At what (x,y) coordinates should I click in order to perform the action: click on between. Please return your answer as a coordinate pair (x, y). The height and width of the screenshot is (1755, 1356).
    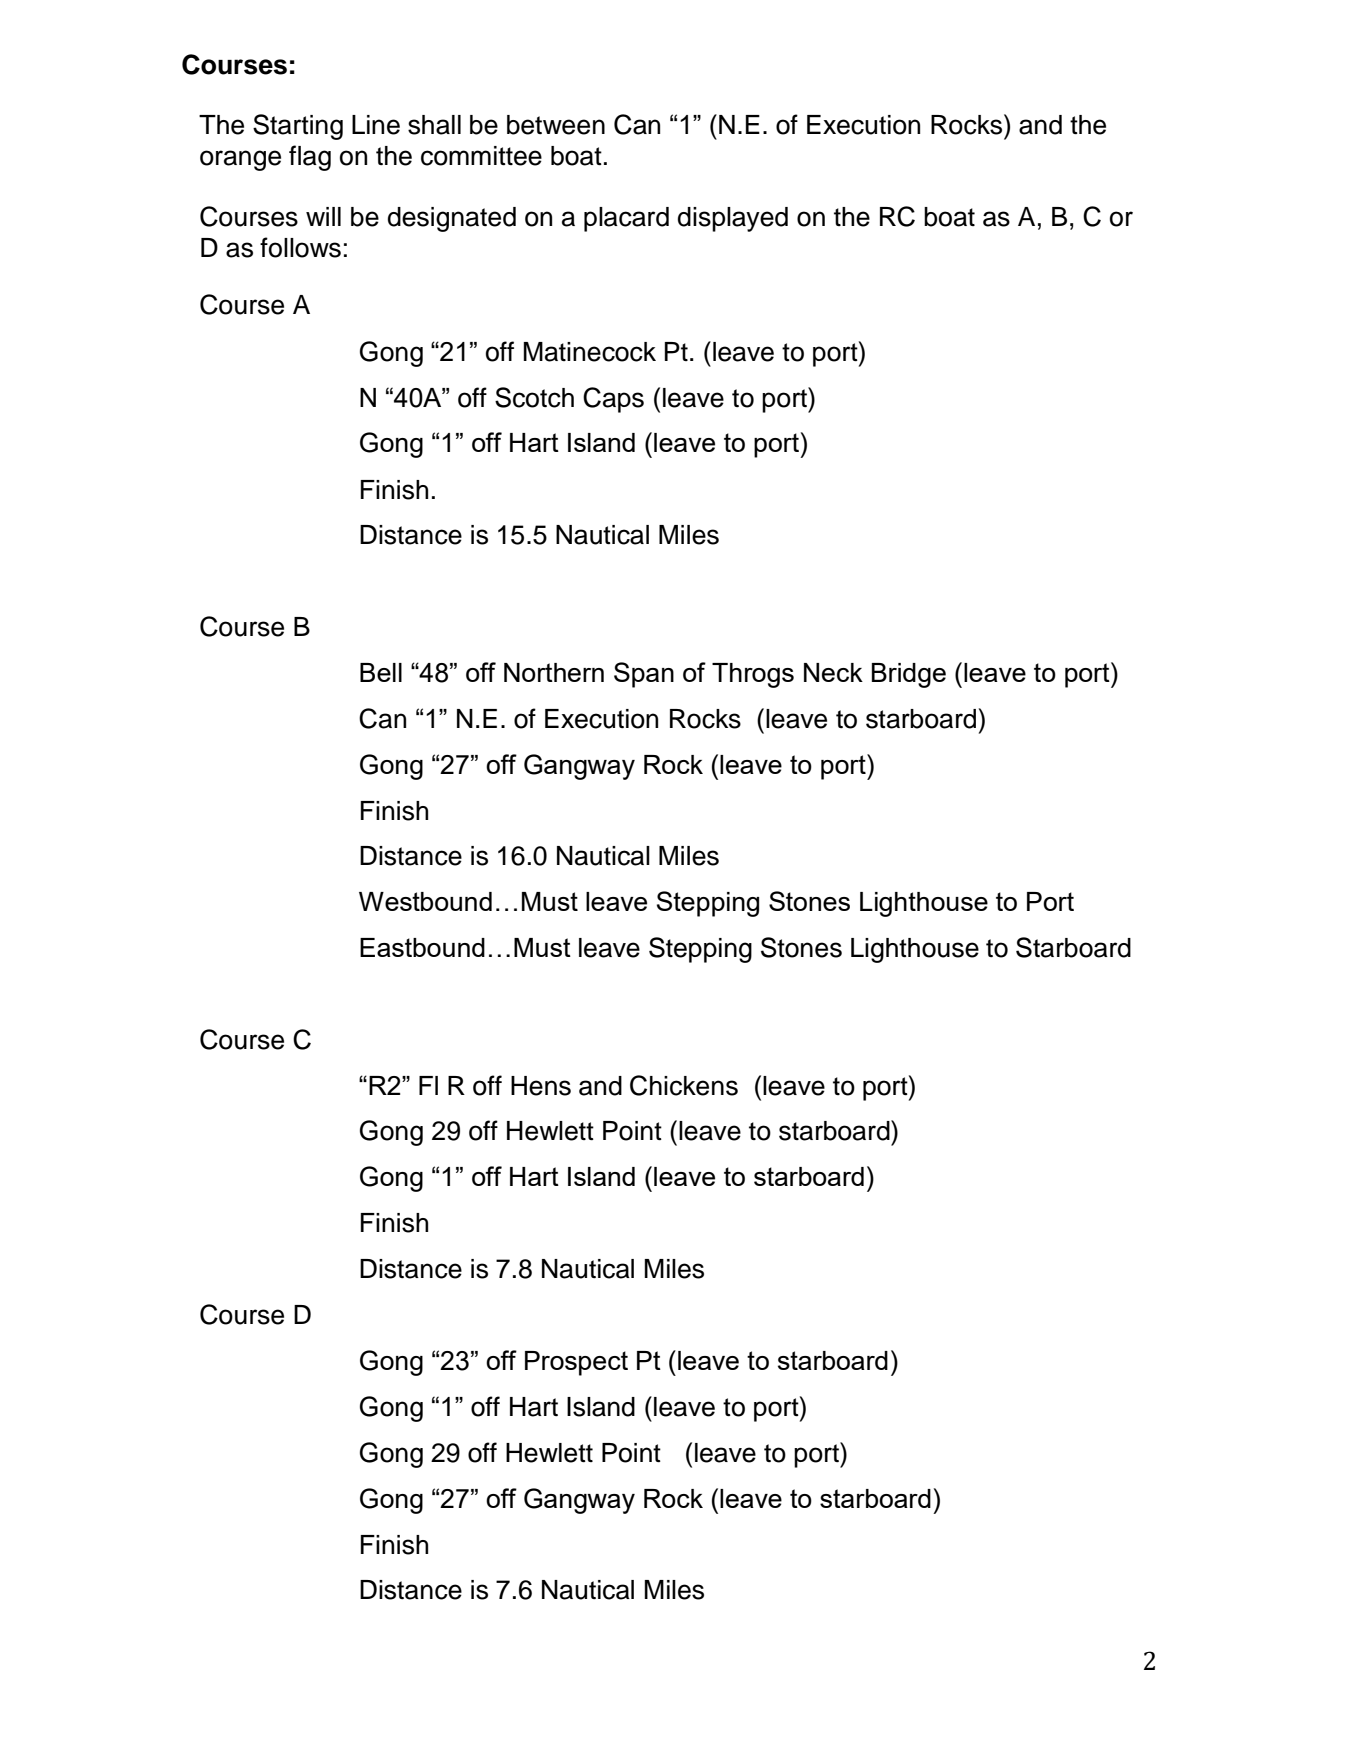
    Looking at the image, I should click on (556, 125).
